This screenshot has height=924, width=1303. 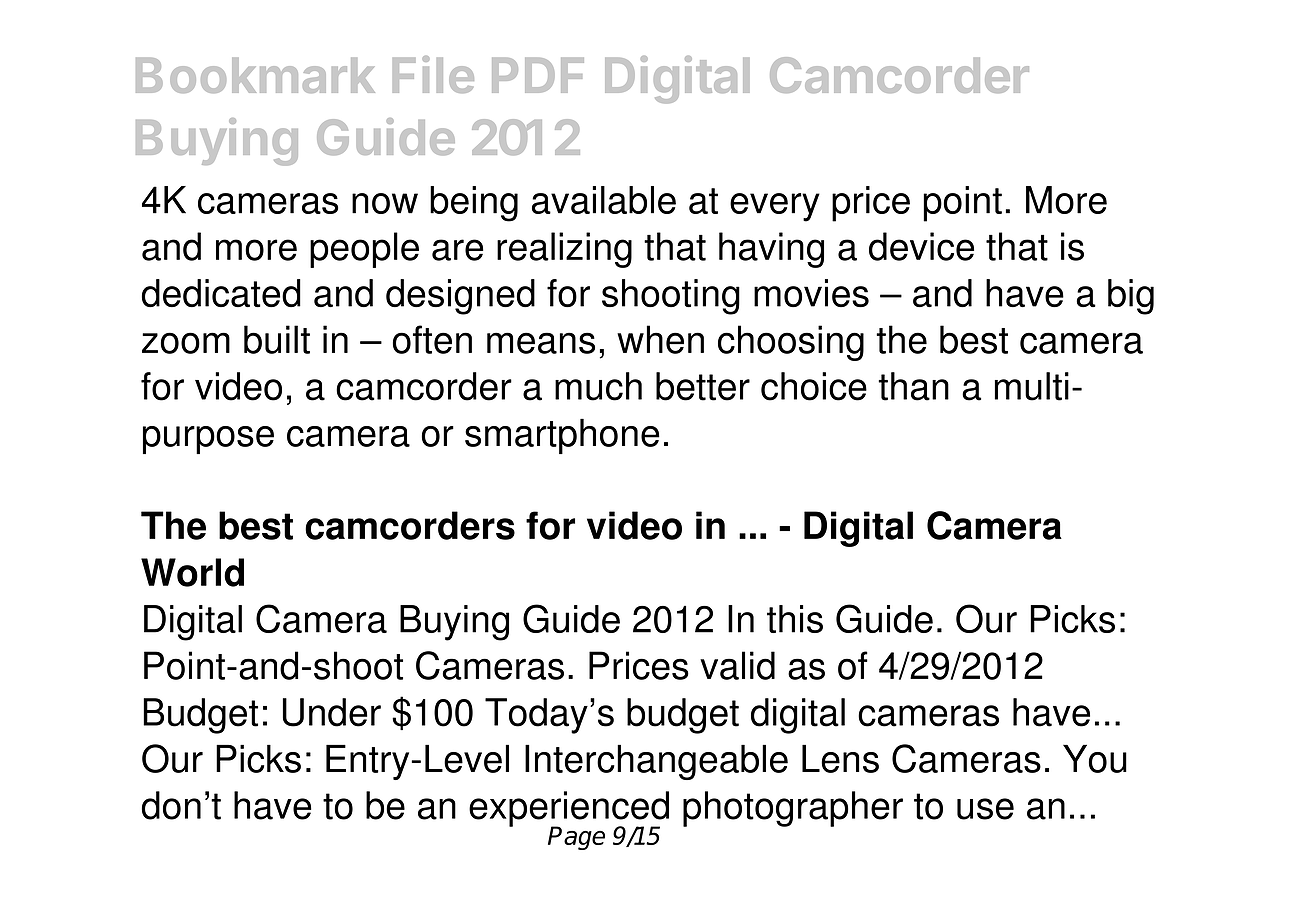 I want to click on File, so click(x=433, y=74).
